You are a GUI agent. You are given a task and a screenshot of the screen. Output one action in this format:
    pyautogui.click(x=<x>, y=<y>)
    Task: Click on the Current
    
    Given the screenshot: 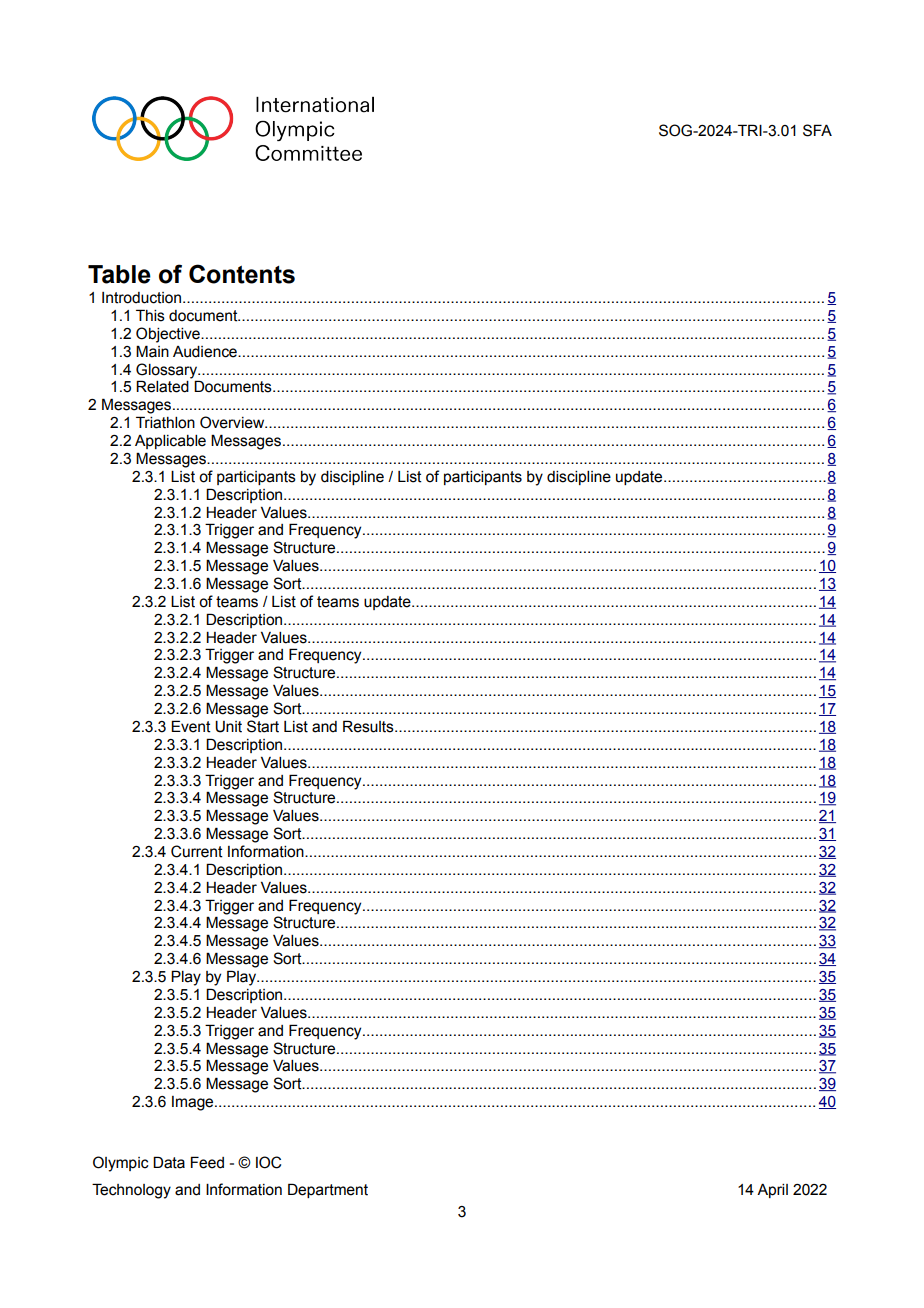 What is the action you would take?
    pyautogui.click(x=197, y=851)
